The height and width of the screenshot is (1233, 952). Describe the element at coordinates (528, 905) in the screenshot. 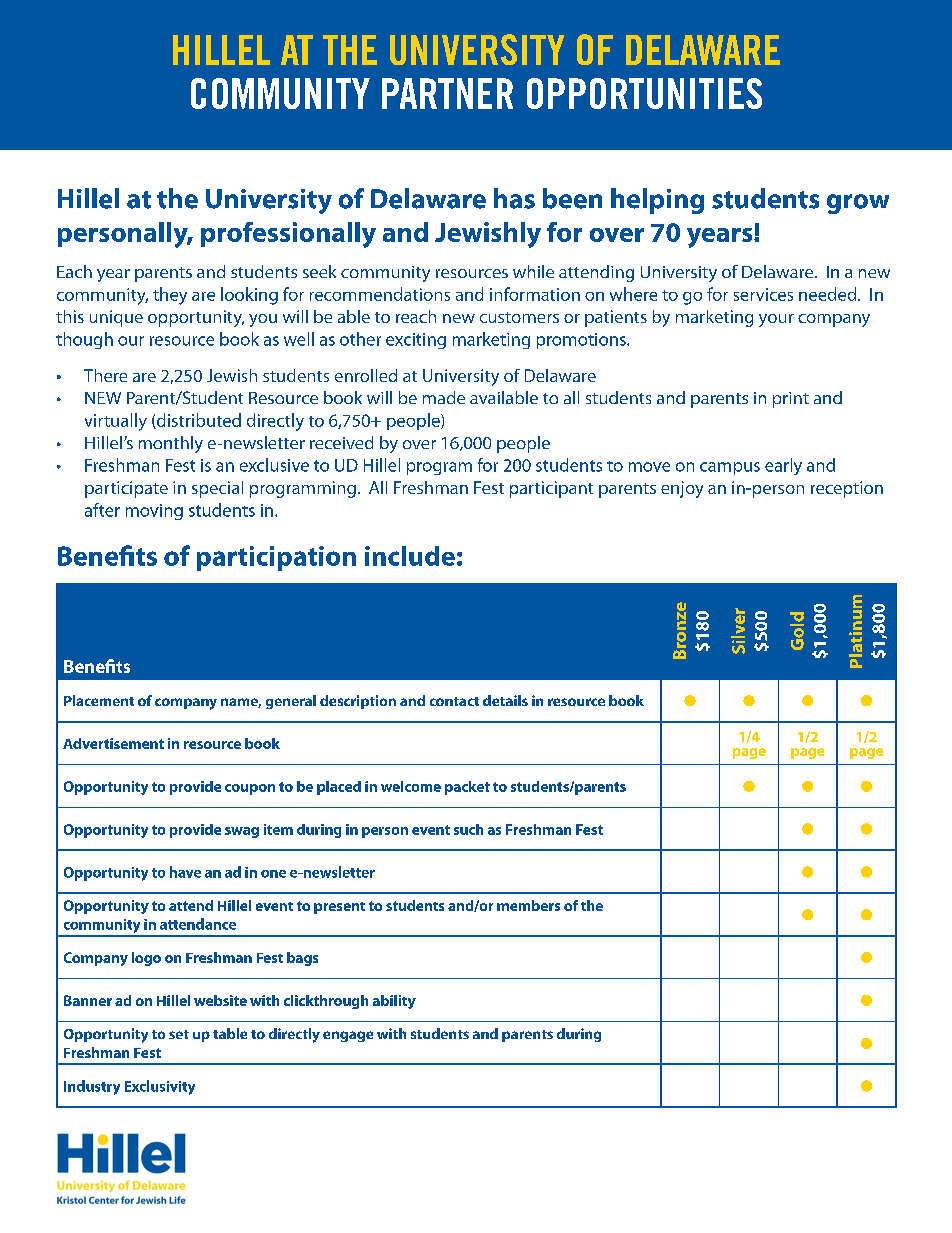

I see `members` at that location.
